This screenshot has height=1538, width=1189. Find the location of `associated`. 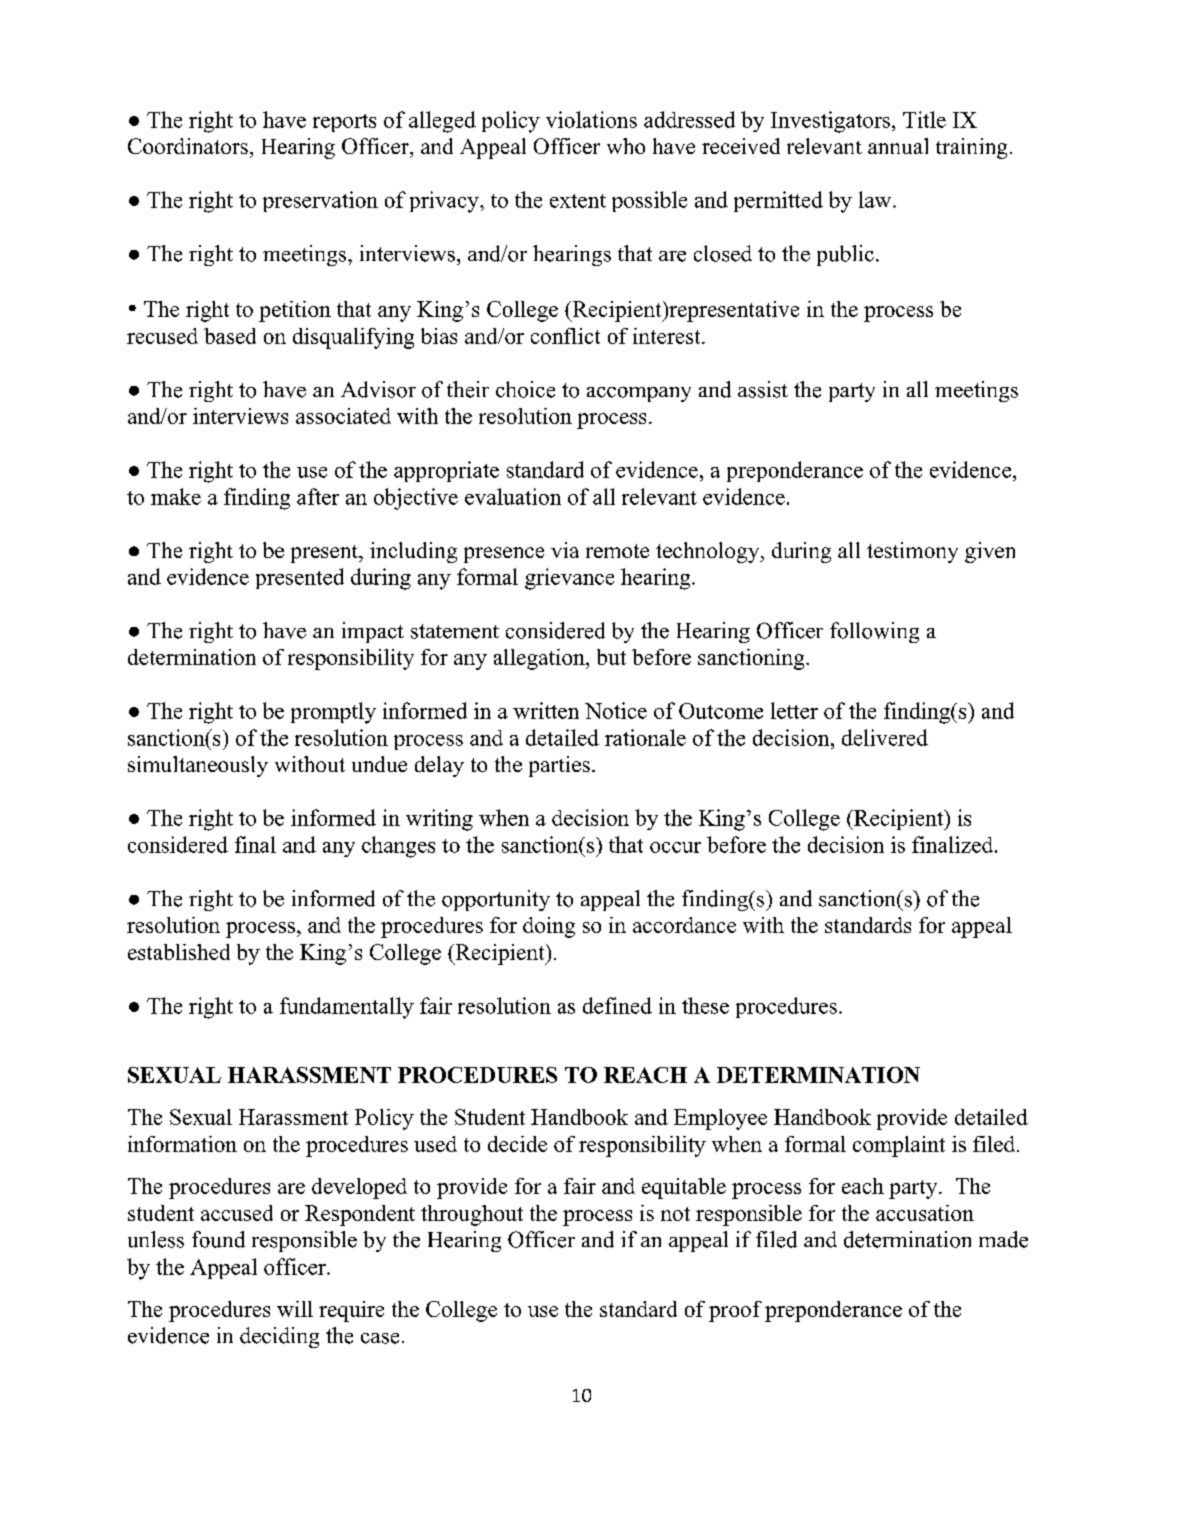

associated is located at coordinates (343, 416).
